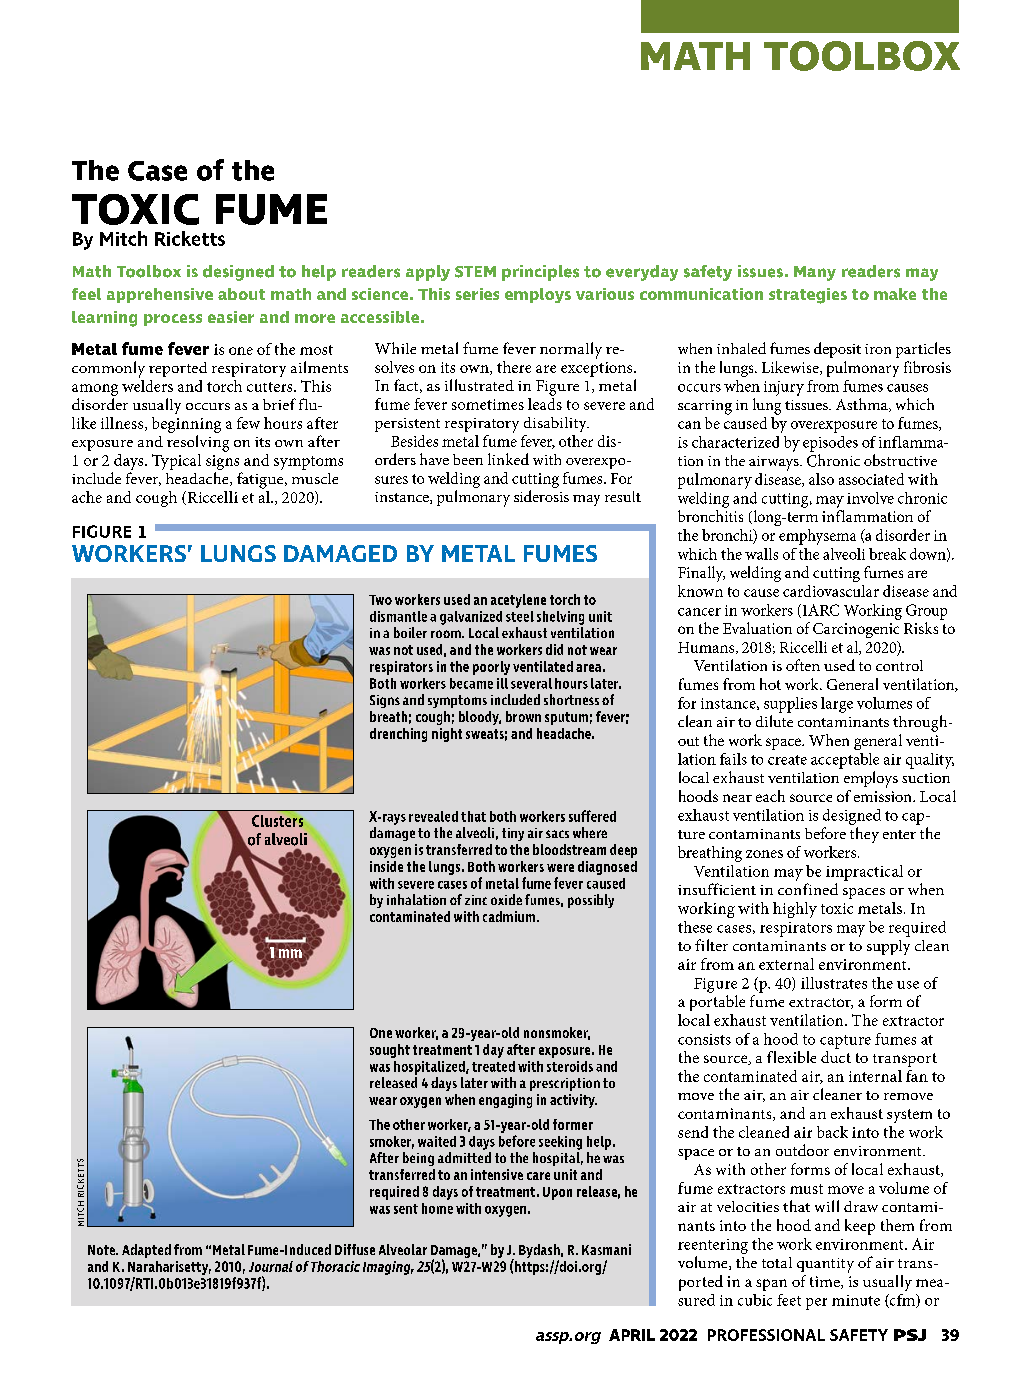 The height and width of the page is (1379, 1031). What do you see at coordinates (477, 294) in the page?
I see `series` at bounding box center [477, 294].
